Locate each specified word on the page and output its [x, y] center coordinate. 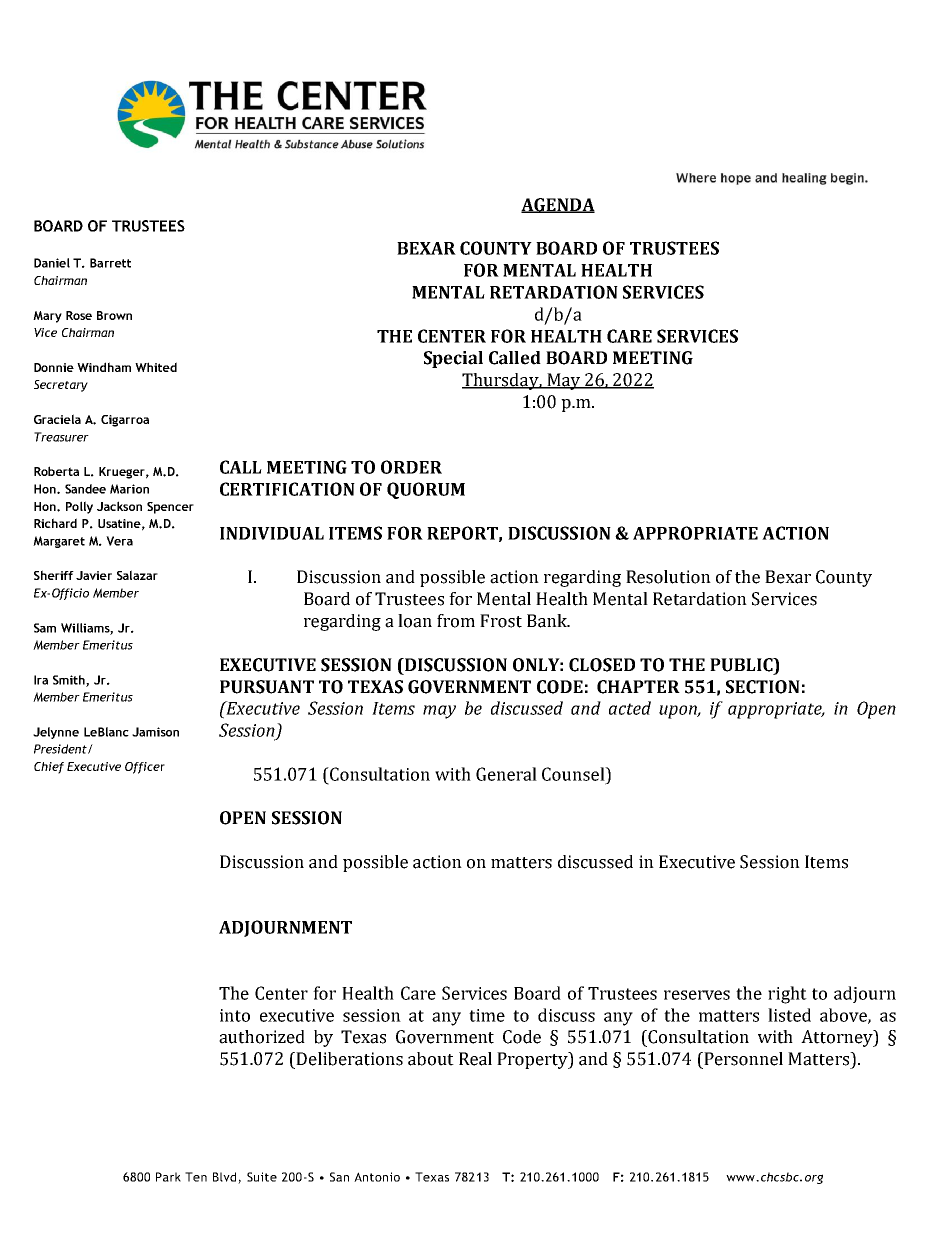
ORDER [411, 467]
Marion [129, 489]
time [487, 1015]
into [235, 1015]
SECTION [763, 687]
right [787, 995]
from [456, 621]
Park [168, 1177]
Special [453, 359]
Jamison [155, 732]
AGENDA [558, 205]
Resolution [668, 577]
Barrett [110, 263]
